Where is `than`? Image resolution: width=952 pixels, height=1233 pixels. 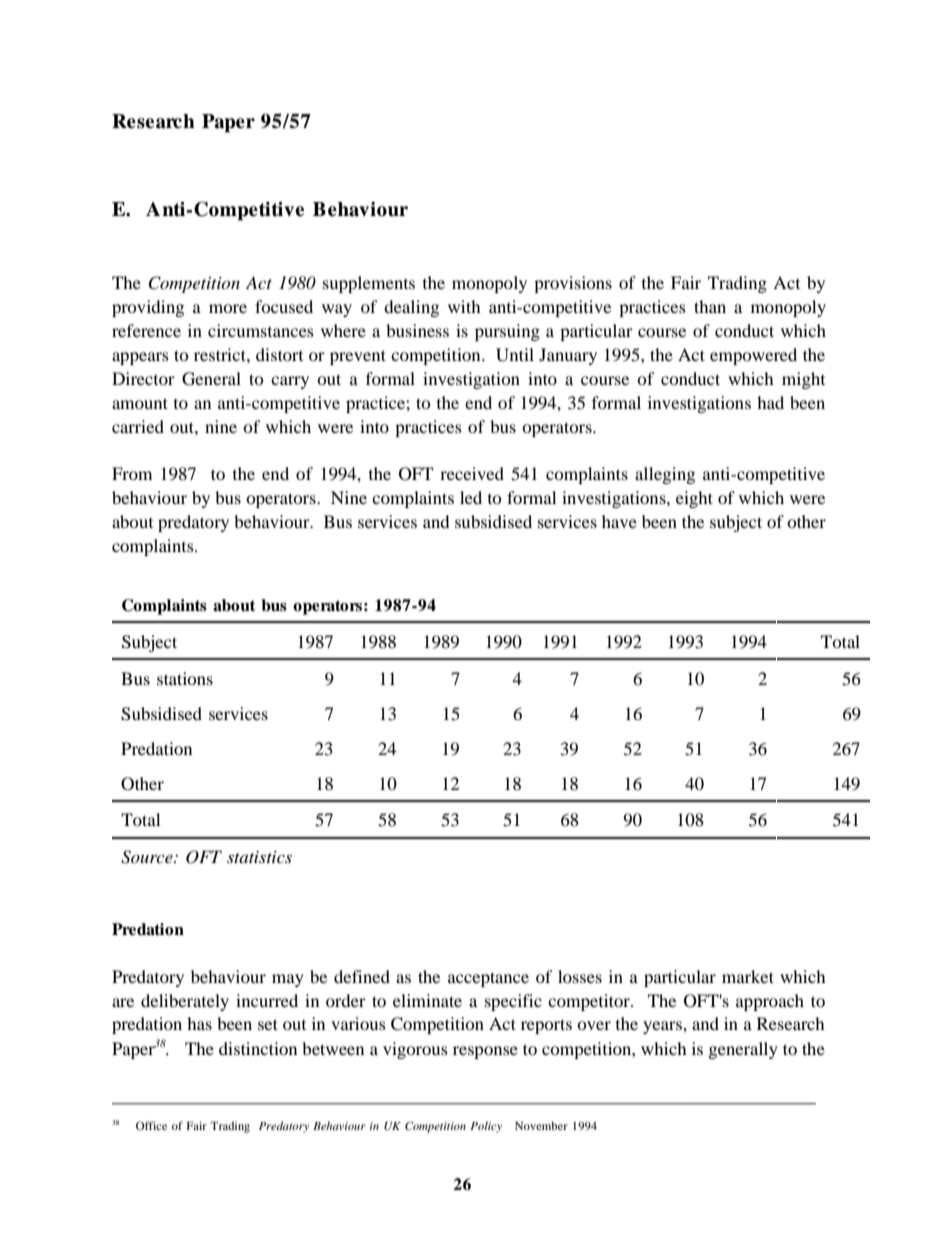
than is located at coordinates (710, 306).
